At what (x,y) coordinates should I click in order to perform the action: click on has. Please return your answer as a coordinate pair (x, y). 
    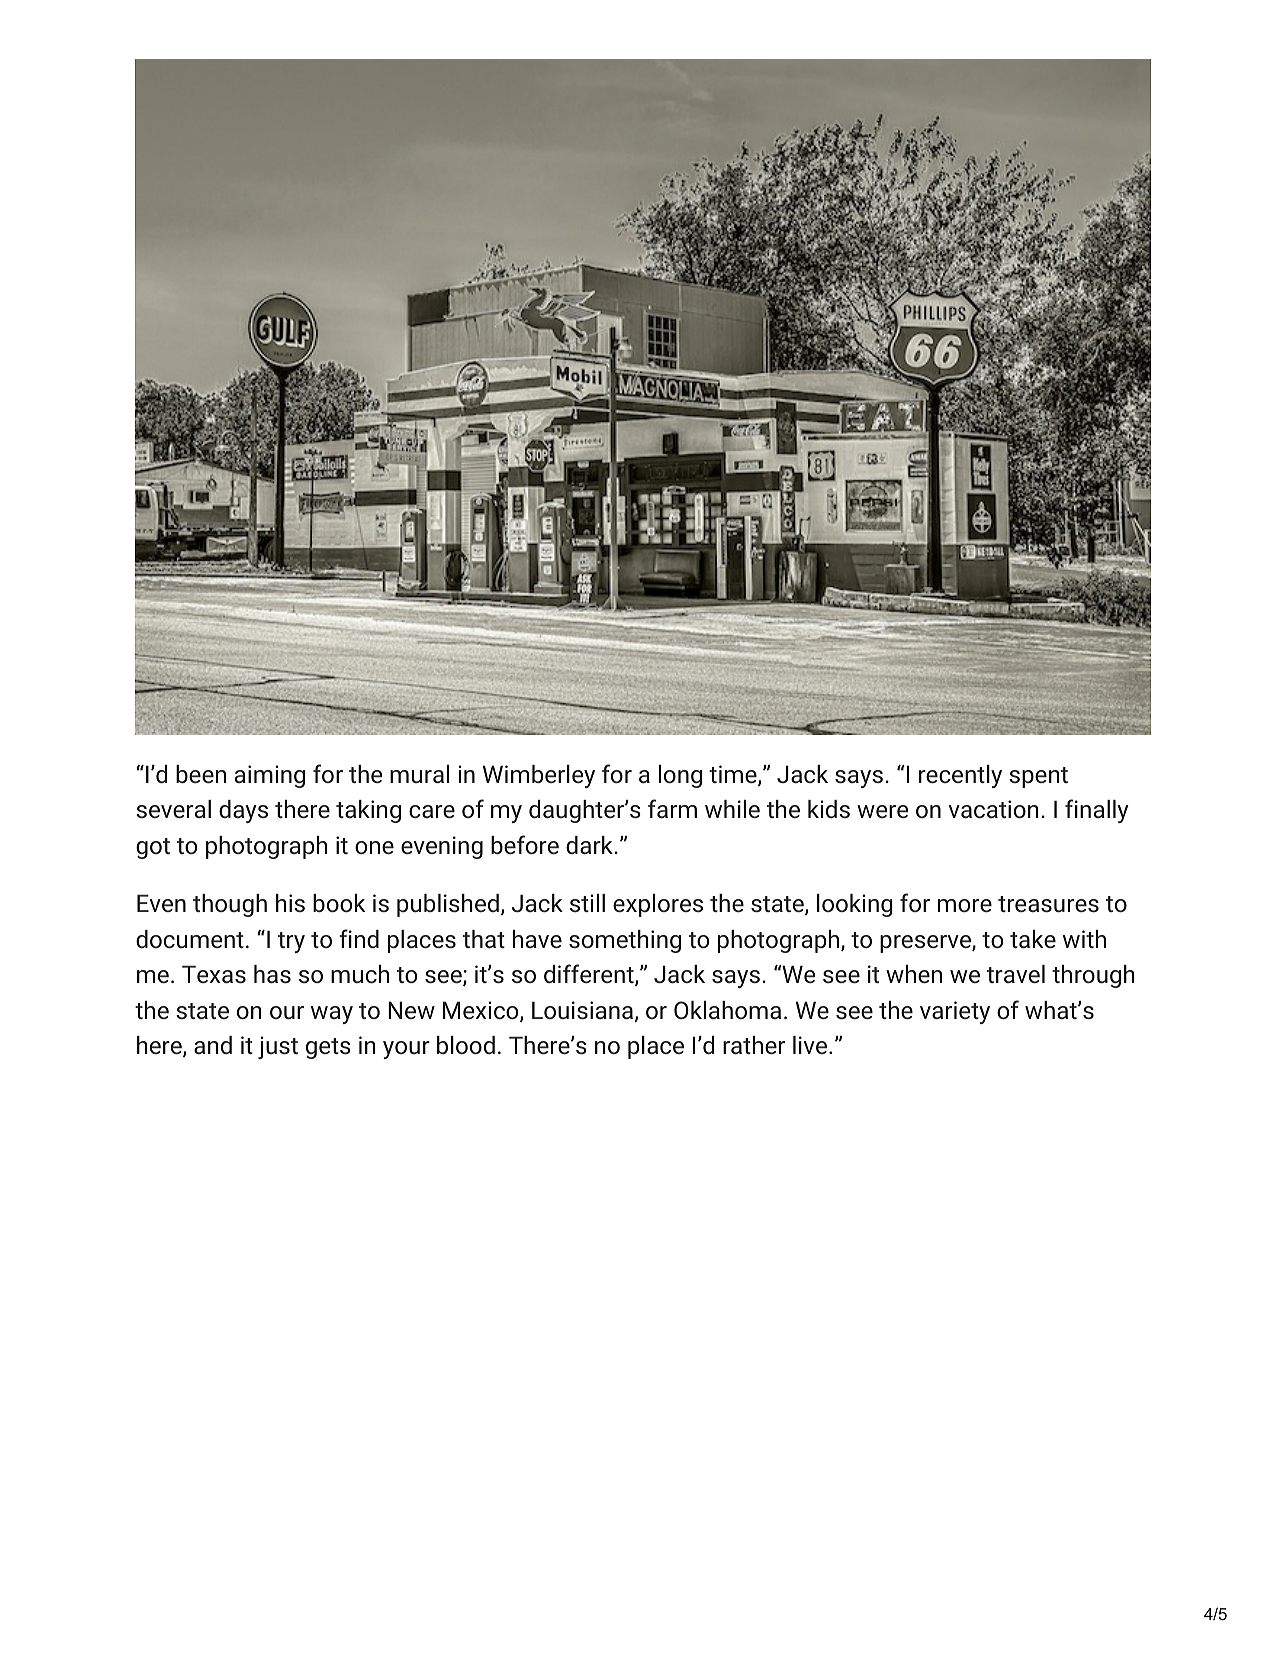
    Looking at the image, I should click on (272, 974).
